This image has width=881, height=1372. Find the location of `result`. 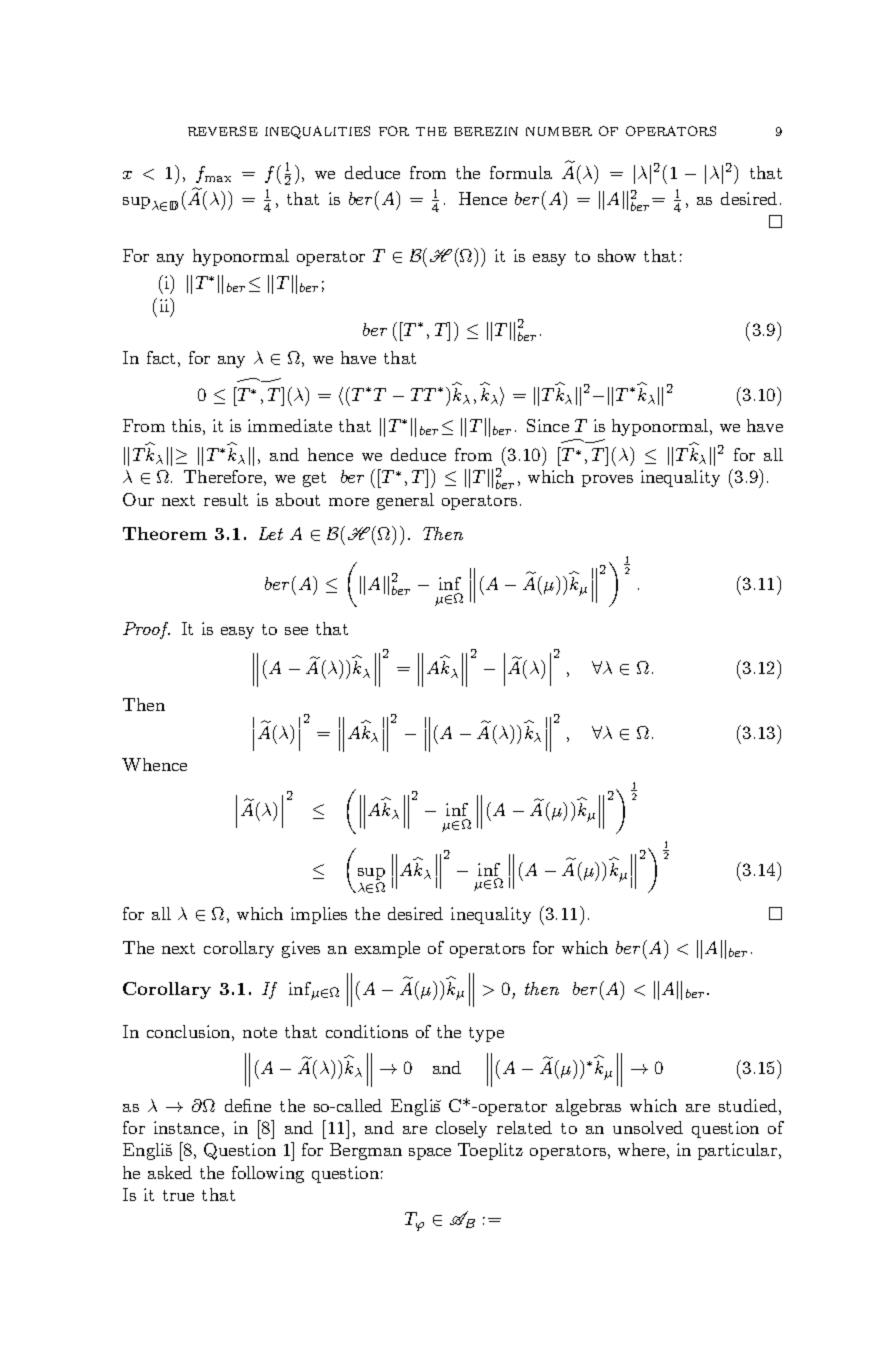

result is located at coordinates (226, 499).
